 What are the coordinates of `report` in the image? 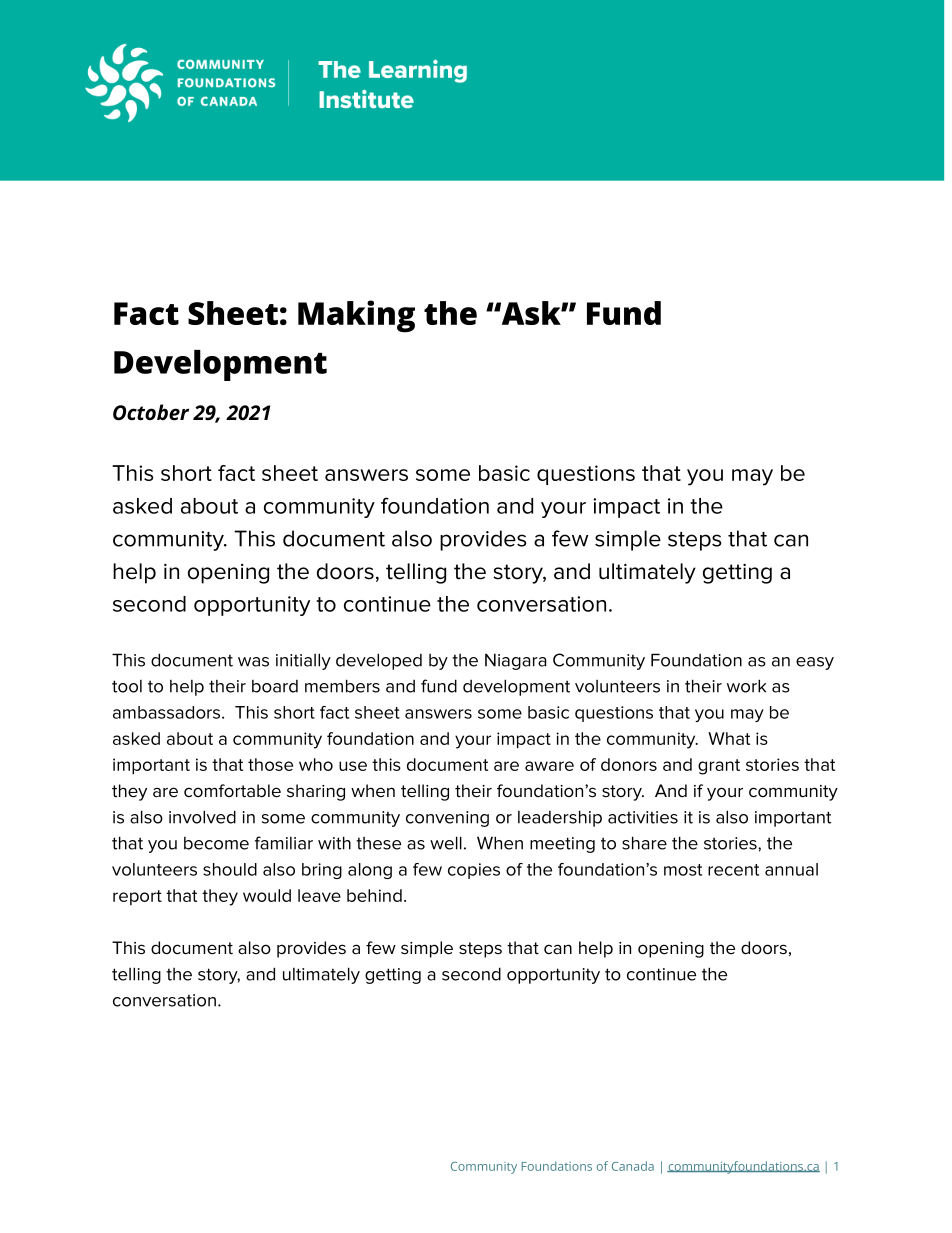 It's located at (137, 897).
